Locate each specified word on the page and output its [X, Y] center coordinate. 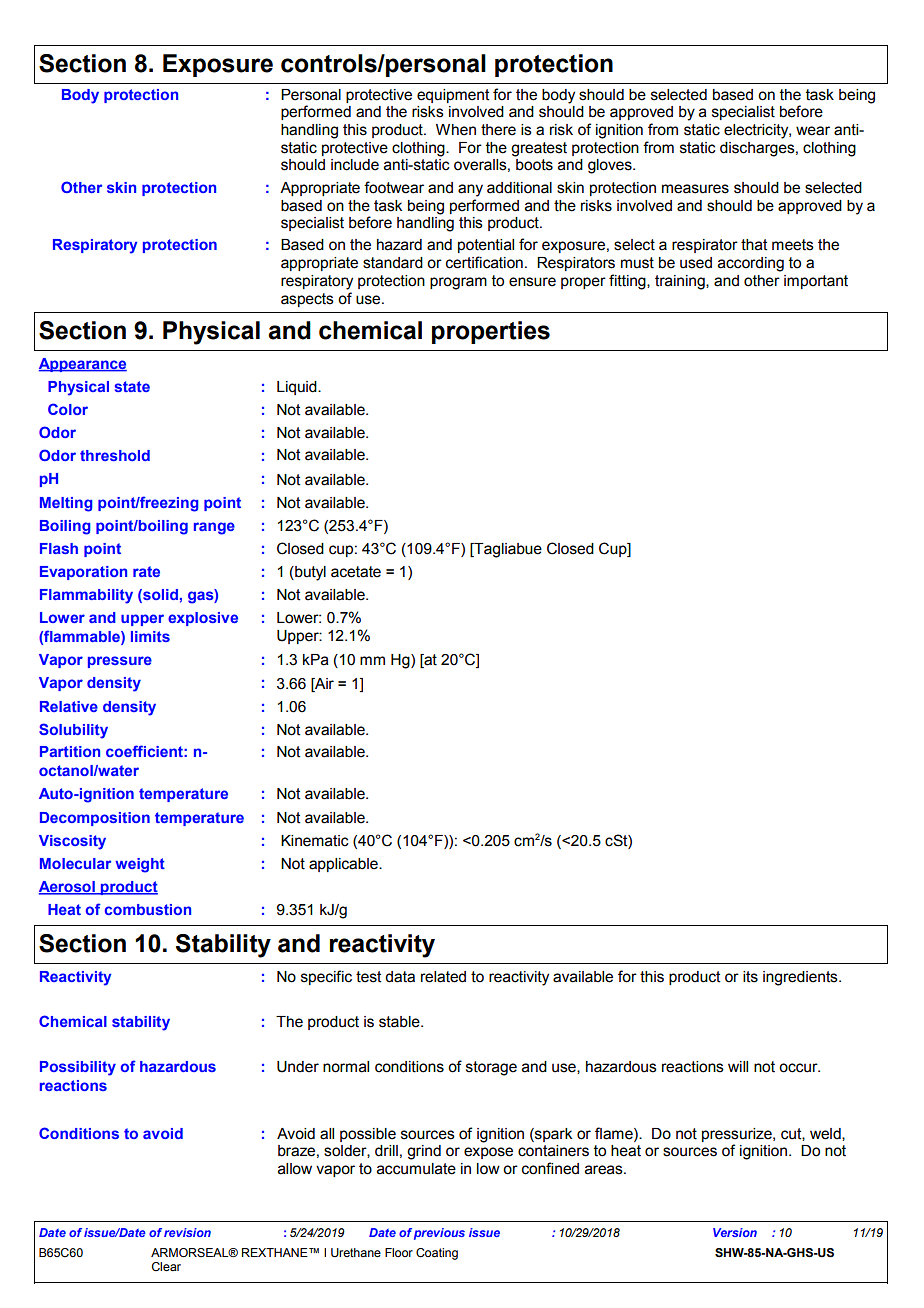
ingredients [801, 978]
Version [735, 1232]
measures [695, 189]
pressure [120, 662]
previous [439, 1234]
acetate [356, 572]
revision [187, 1232]
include [355, 165]
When [456, 130]
